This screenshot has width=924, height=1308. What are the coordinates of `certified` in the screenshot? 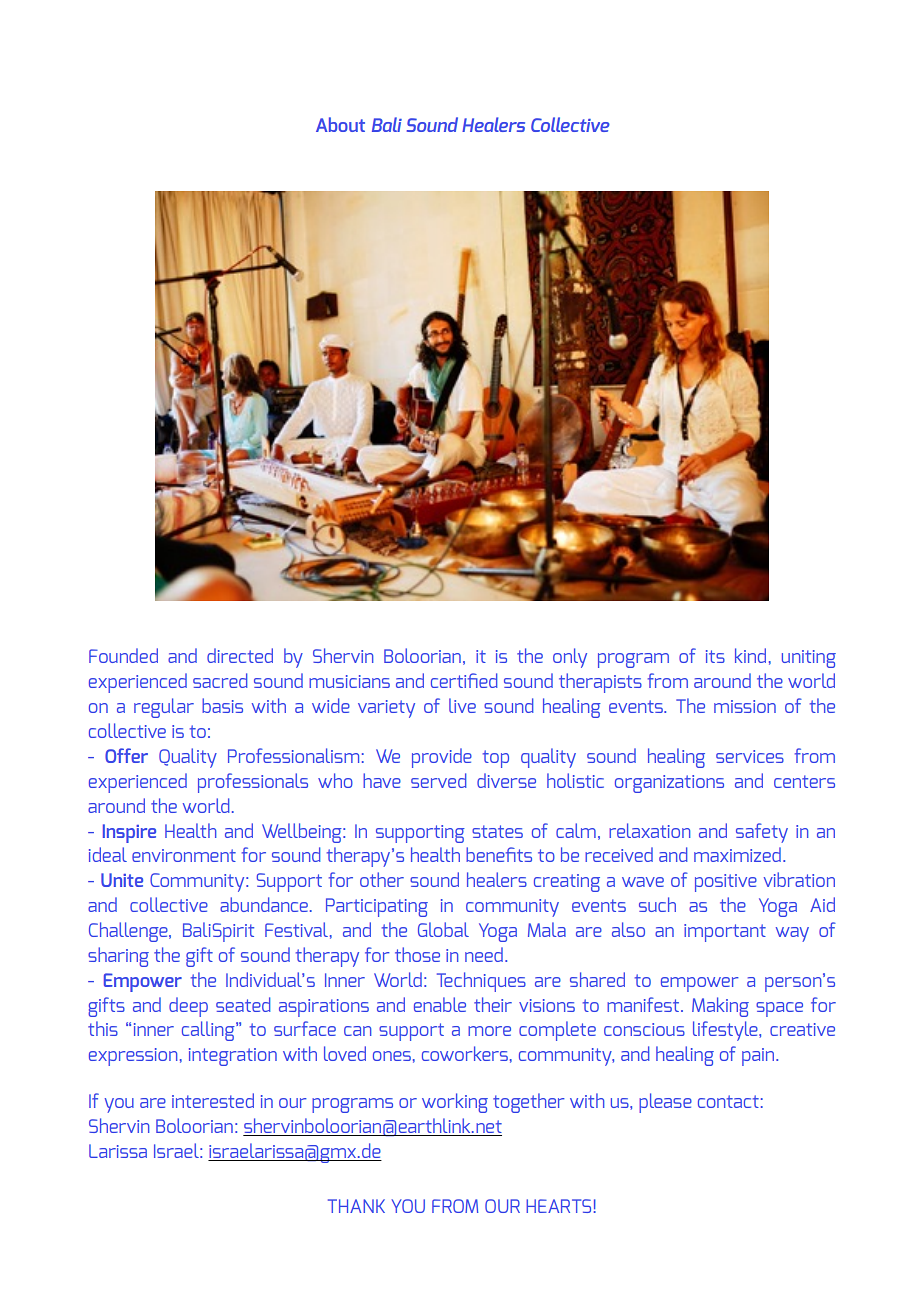 It's located at (464, 680).
